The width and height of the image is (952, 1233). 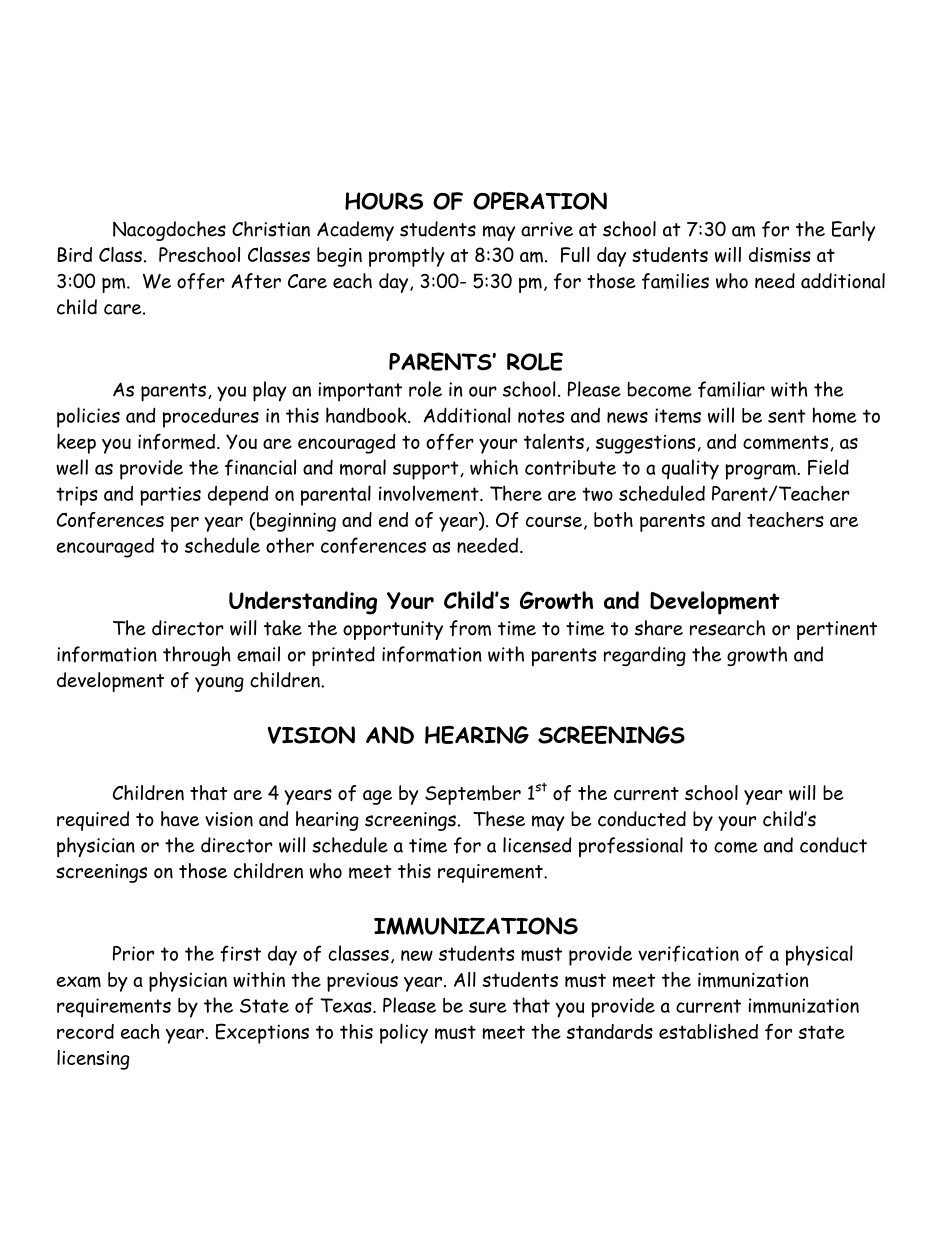 I want to click on Bird, so click(x=74, y=254).
